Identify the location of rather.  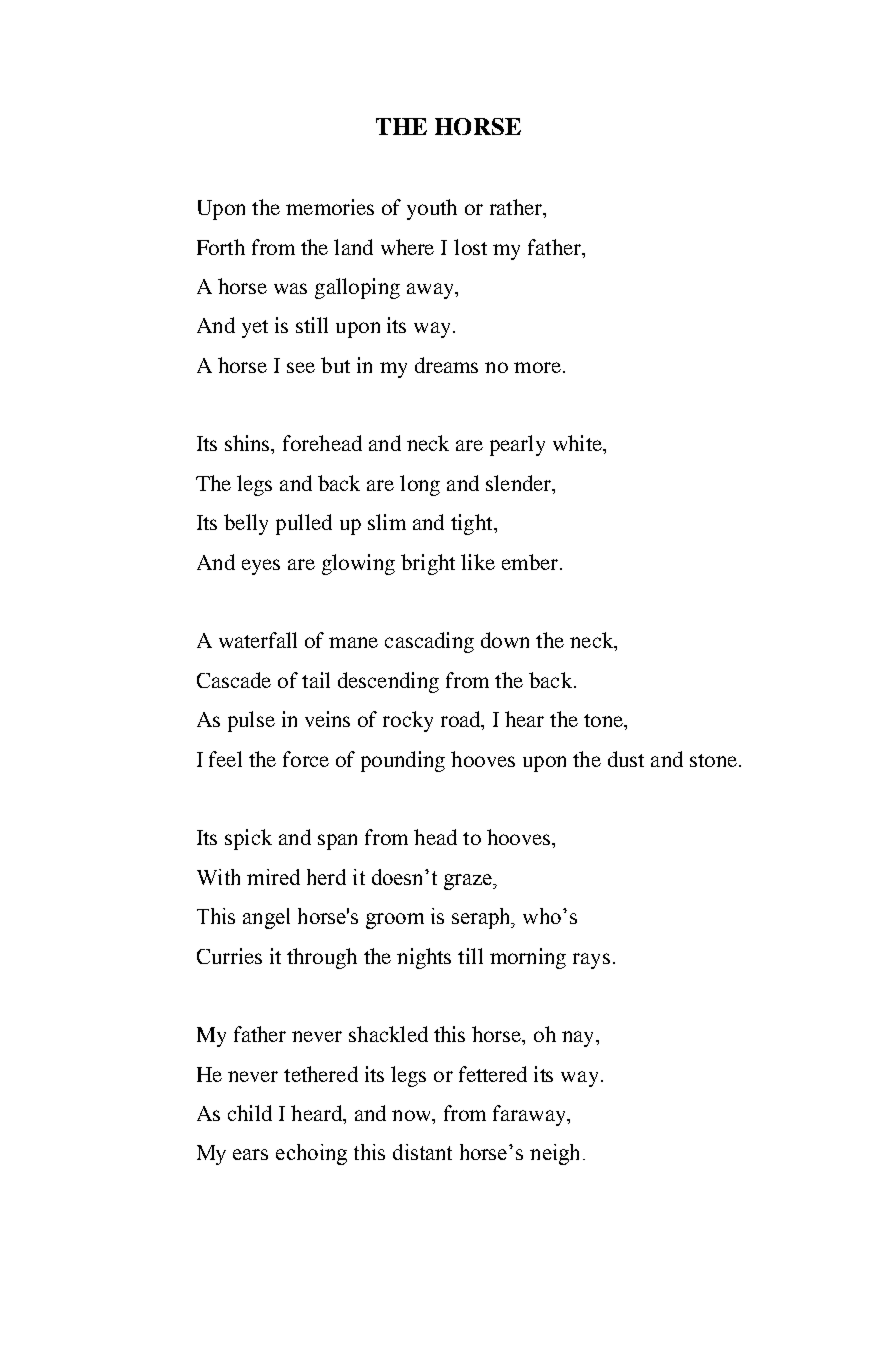
(517, 207).
